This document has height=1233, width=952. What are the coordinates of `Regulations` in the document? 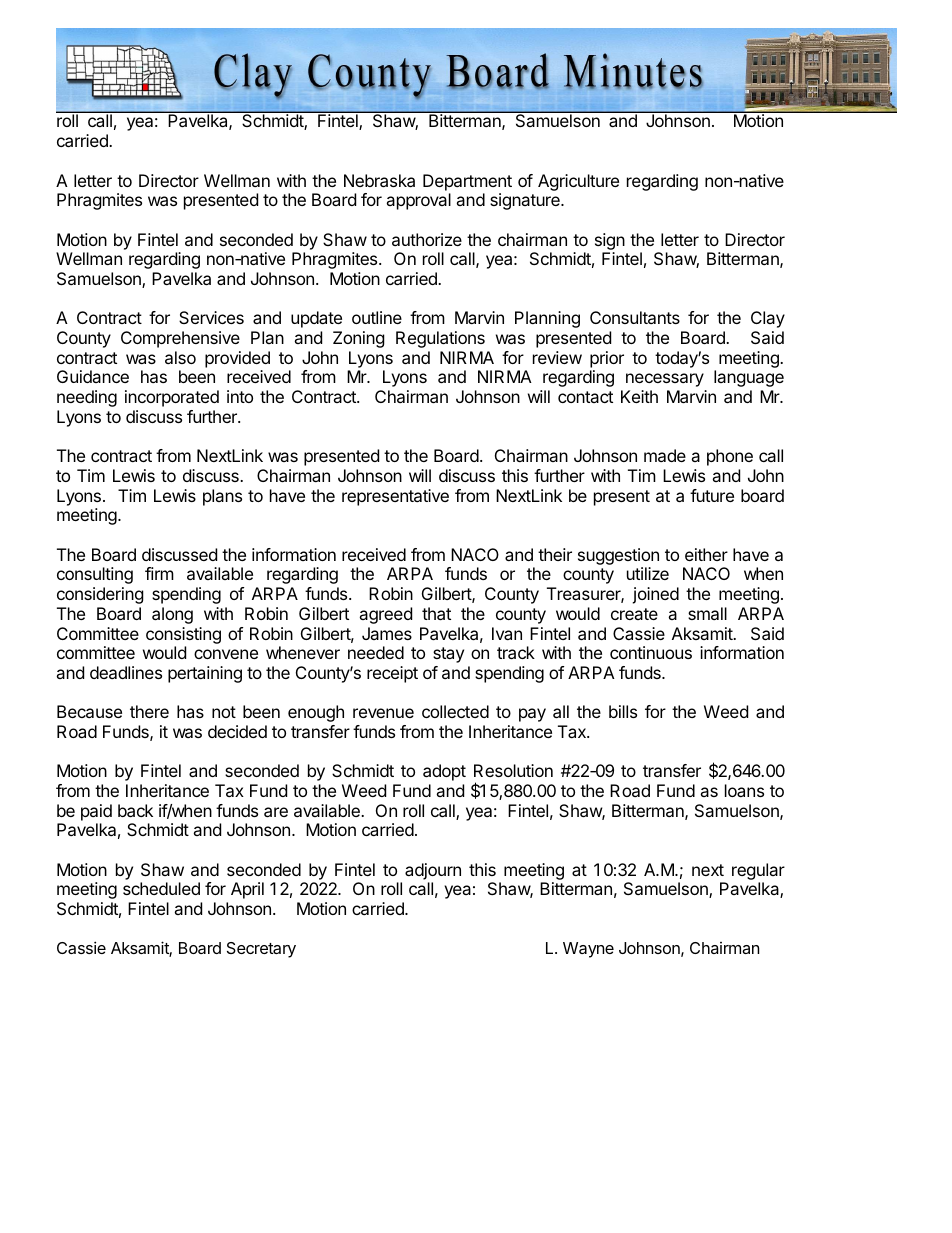 It's located at (440, 339).
